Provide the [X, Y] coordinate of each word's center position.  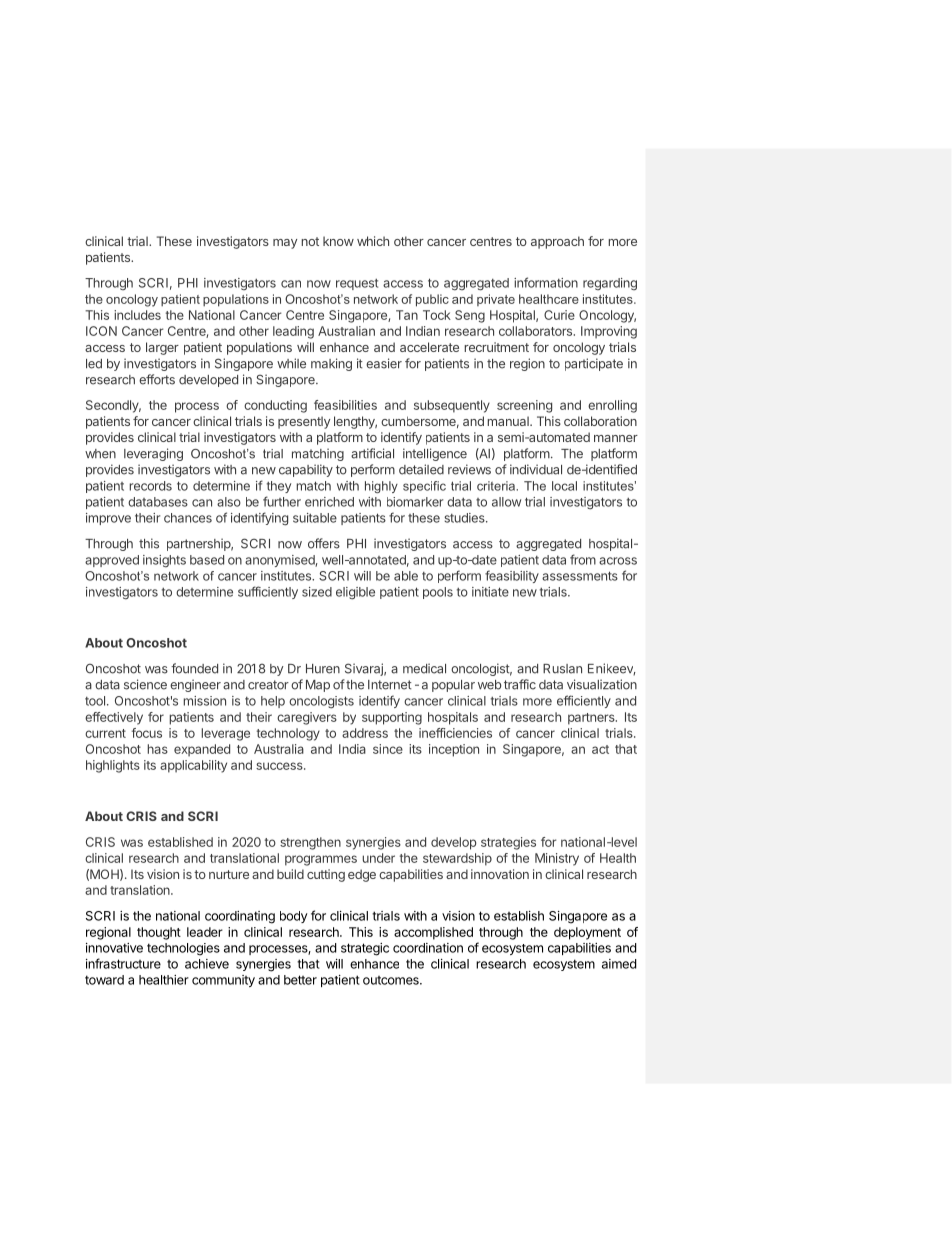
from [583, 559]
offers [324, 543]
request [357, 284]
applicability [193, 766]
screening [524, 406]
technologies [183, 949]
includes [137, 315]
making [331, 364]
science [145, 684]
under [378, 858]
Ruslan [562, 669]
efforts [157, 379]
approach [557, 242]
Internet [390, 685]
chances [188, 518]
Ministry [557, 859]
